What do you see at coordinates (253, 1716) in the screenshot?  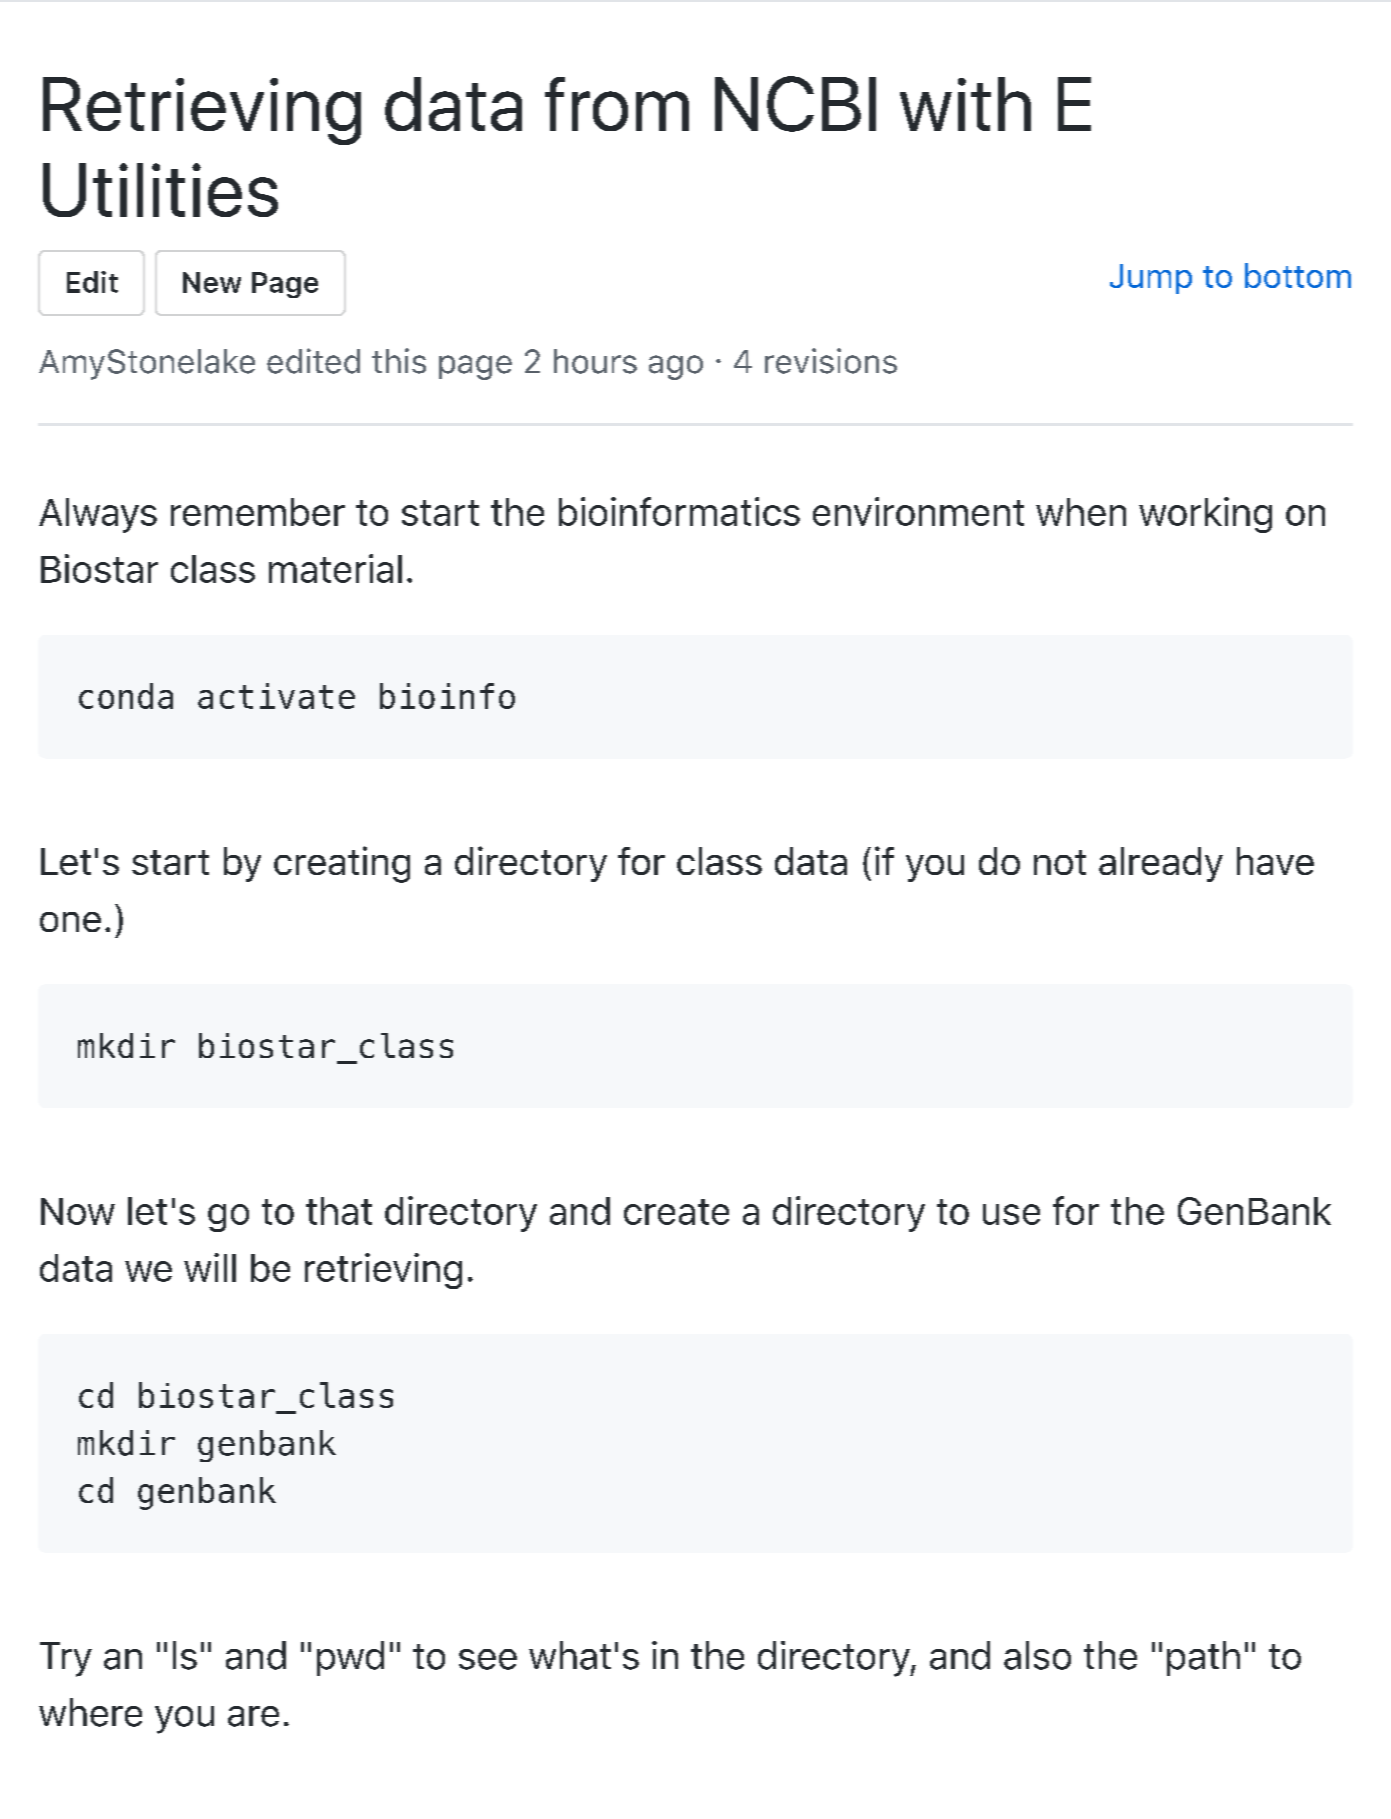 I see `are` at bounding box center [253, 1716].
